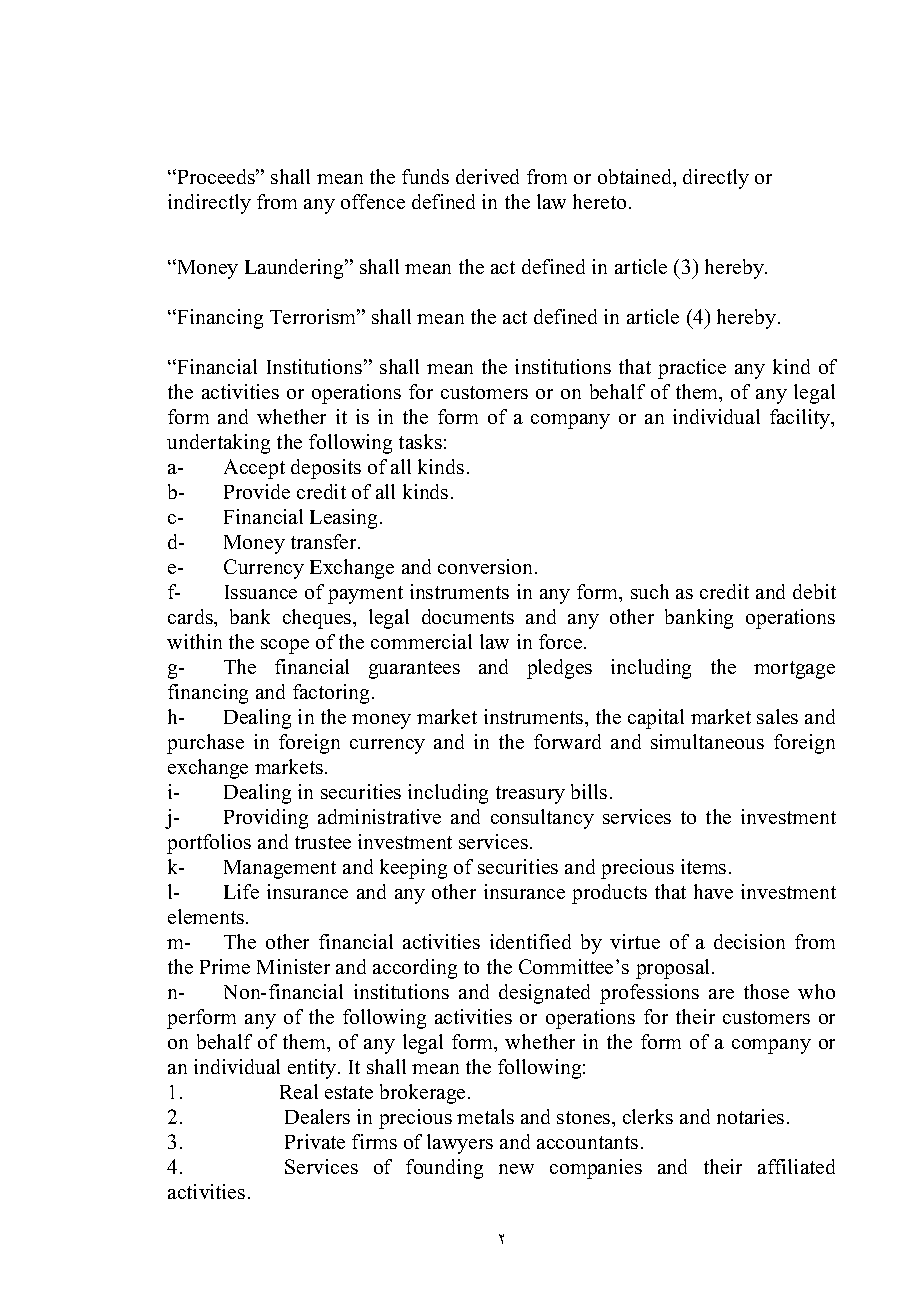 The image size is (924, 1308). Describe the element at coordinates (373, 201) in the screenshot. I see `offence` at that location.
